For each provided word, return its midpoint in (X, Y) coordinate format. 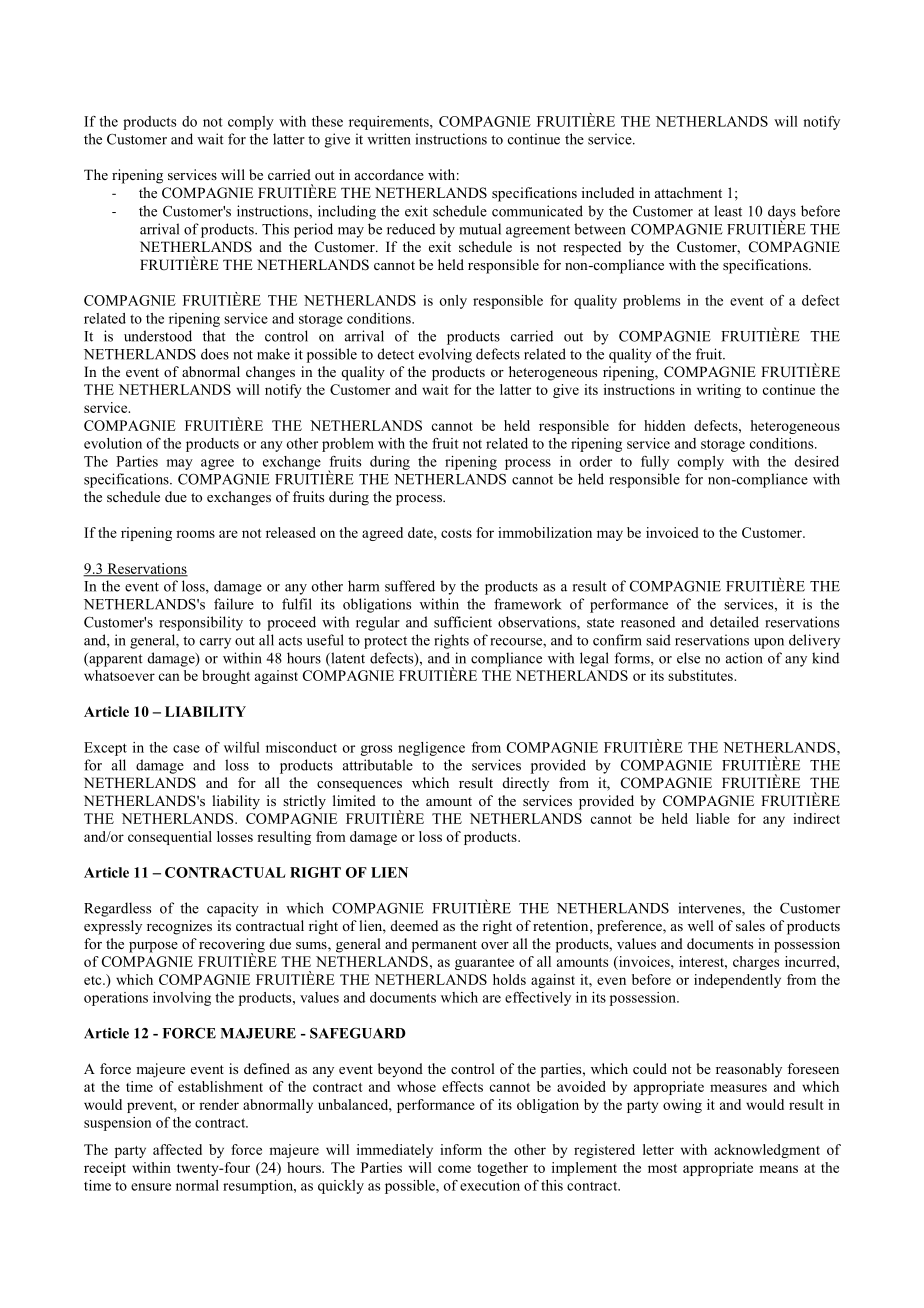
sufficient (463, 622)
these (327, 121)
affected (177, 1149)
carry (215, 643)
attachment (688, 192)
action (744, 658)
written (389, 139)
